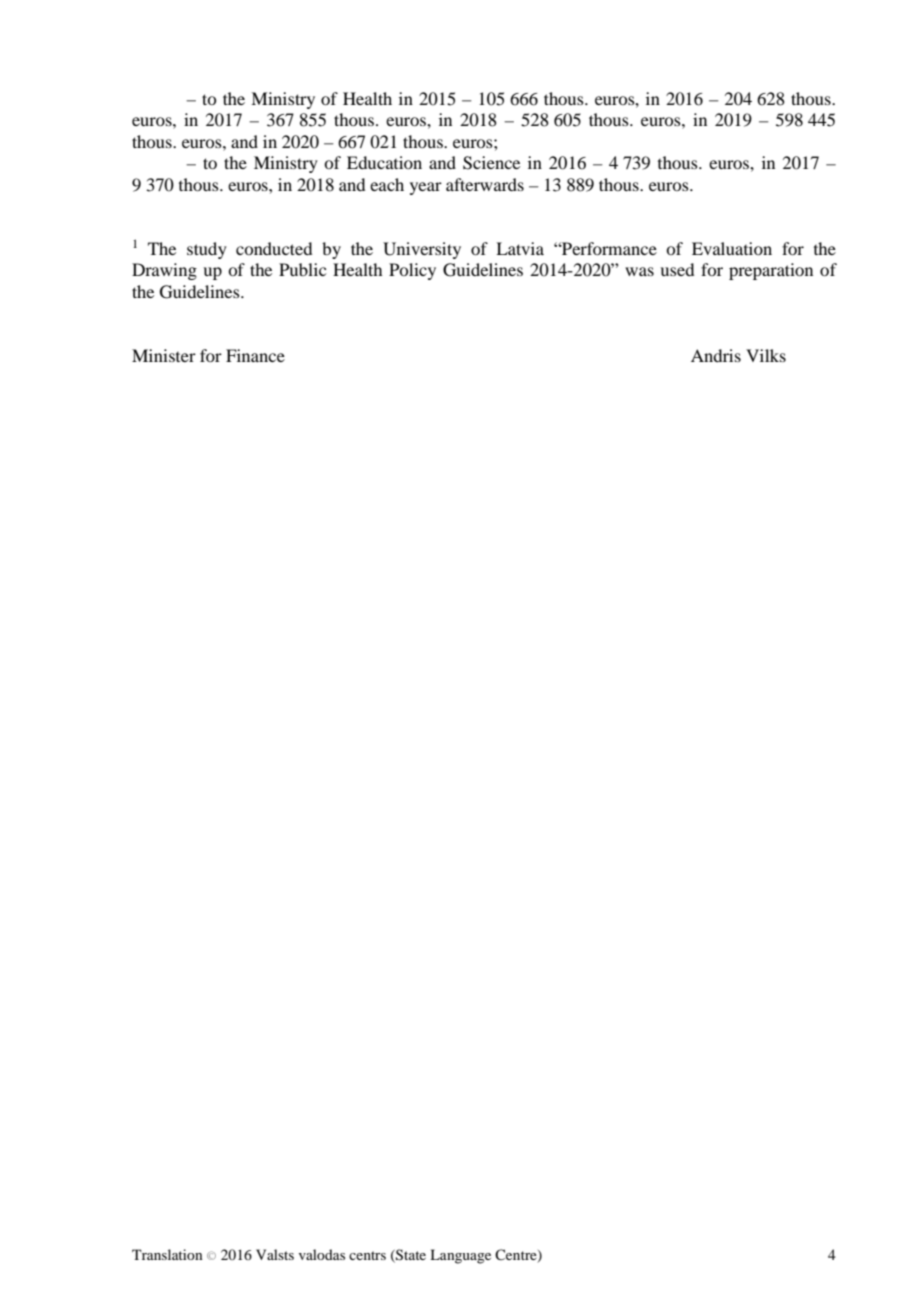 This screenshot has height=1308, width=924. What do you see at coordinates (517, 1256) in the screenshot?
I see `Centre` at bounding box center [517, 1256].
